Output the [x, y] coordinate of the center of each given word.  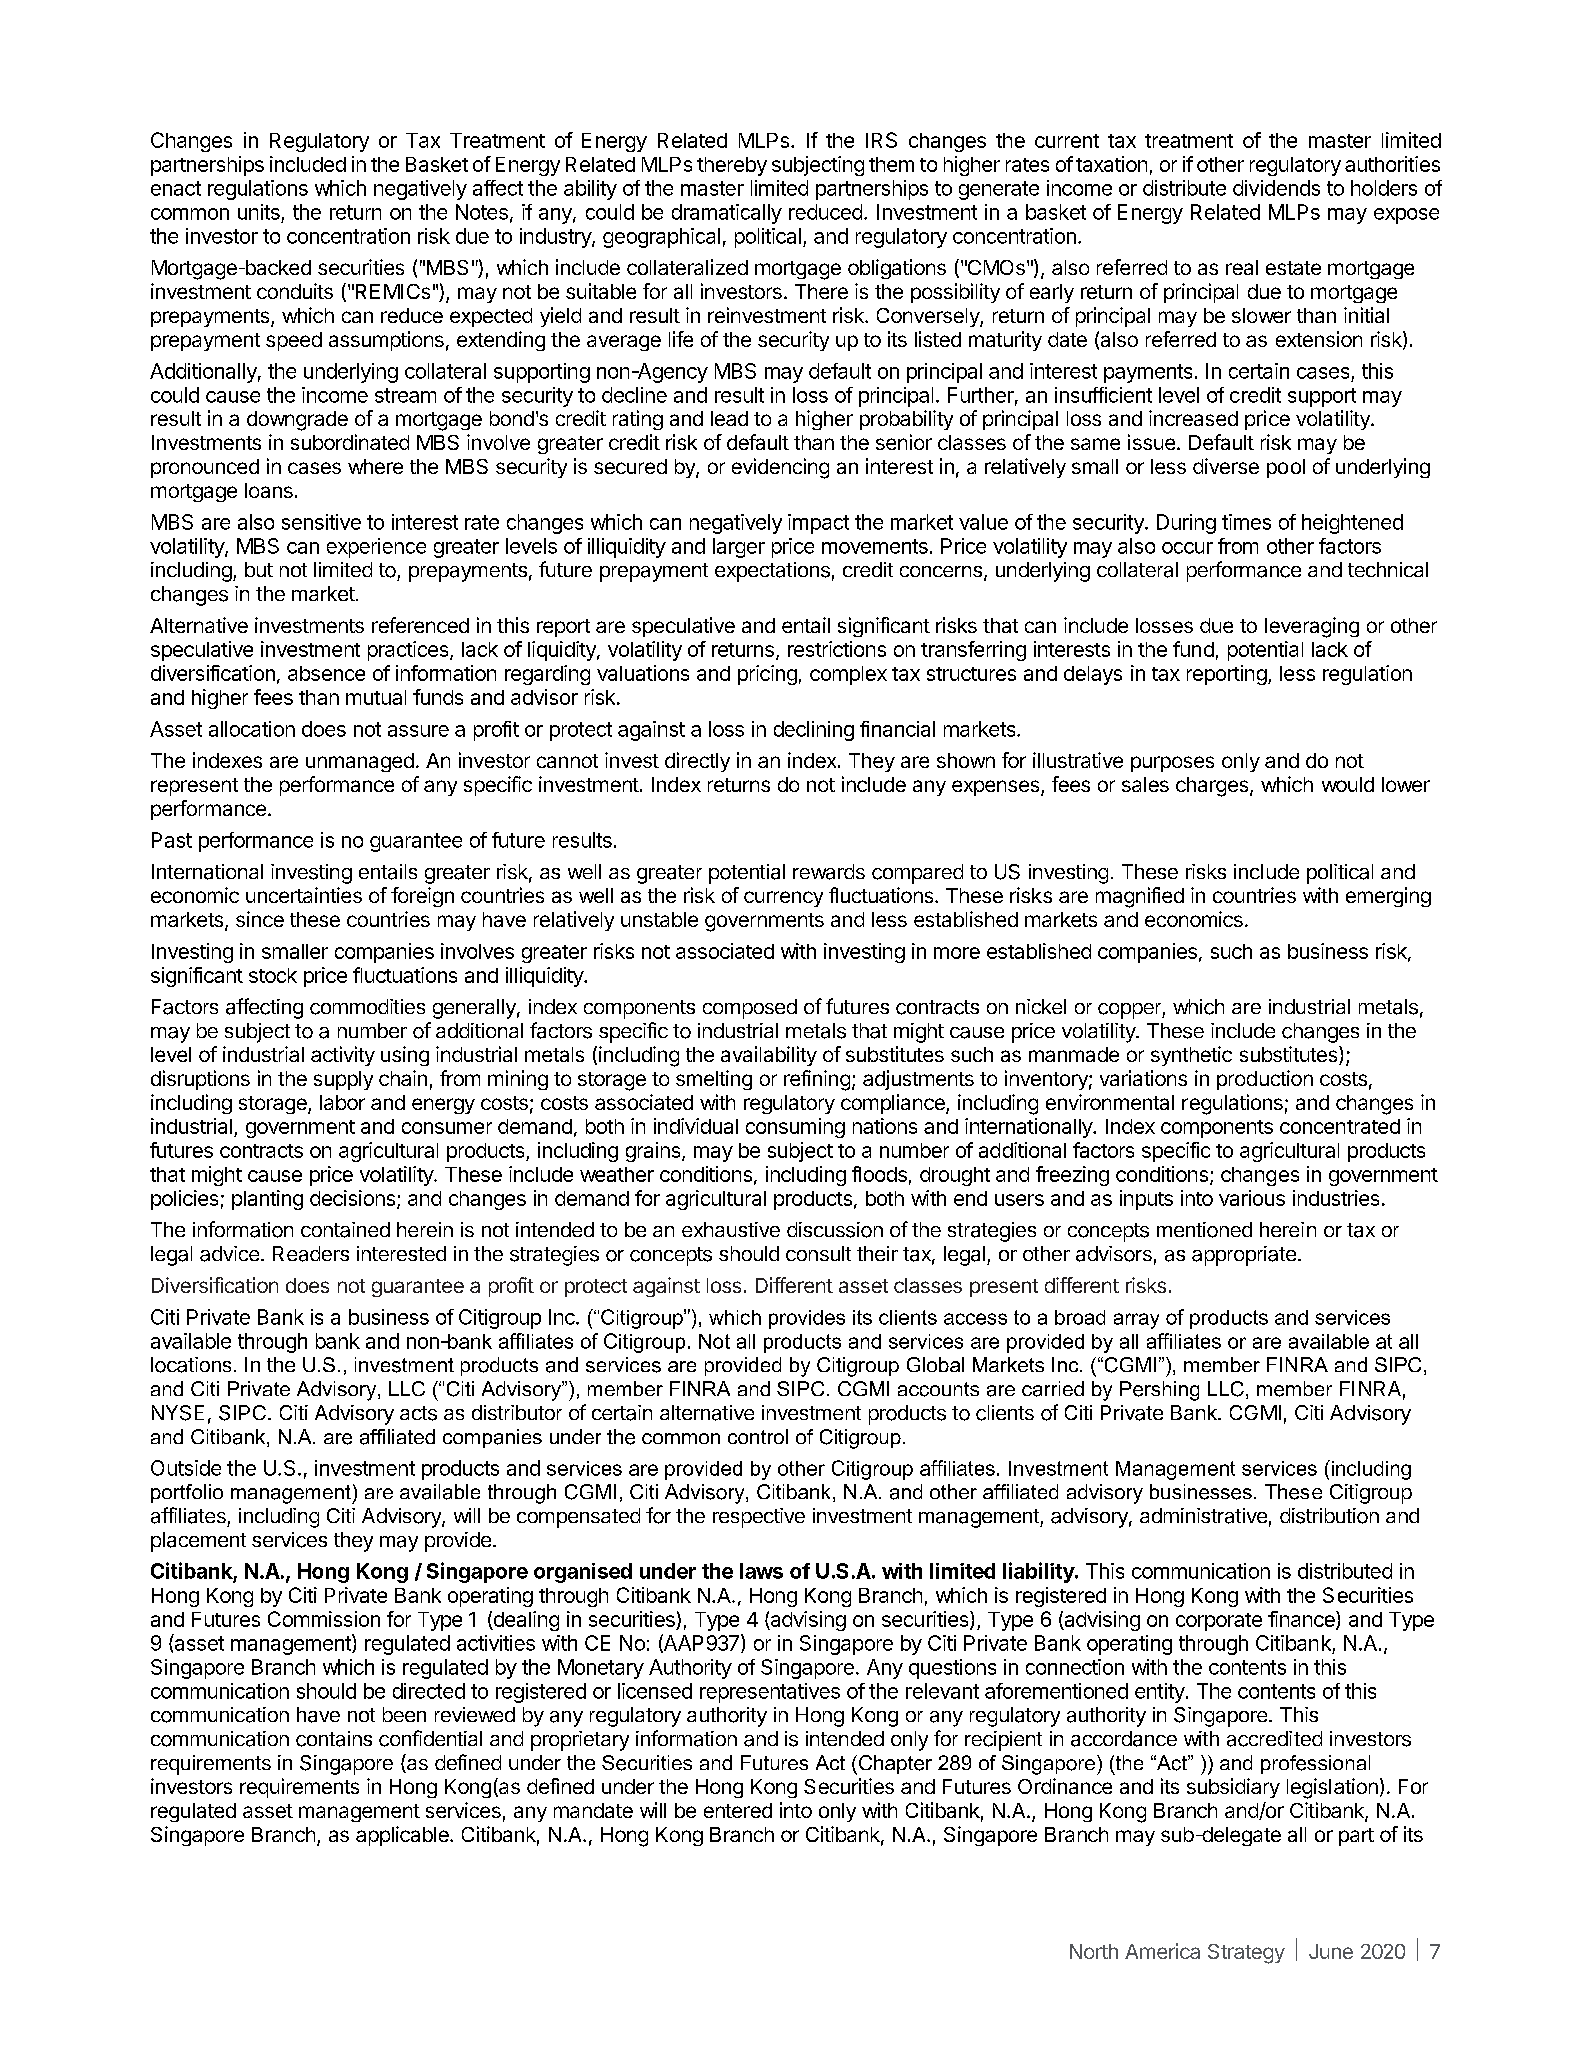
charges [1213, 787]
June [1331, 1951]
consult [818, 1253]
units [259, 212]
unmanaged [360, 762]
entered [738, 1810]
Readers [311, 1254]
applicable [403, 1836]
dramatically [727, 214]
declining [814, 731]
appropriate [1244, 1256]
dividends [1276, 188]
